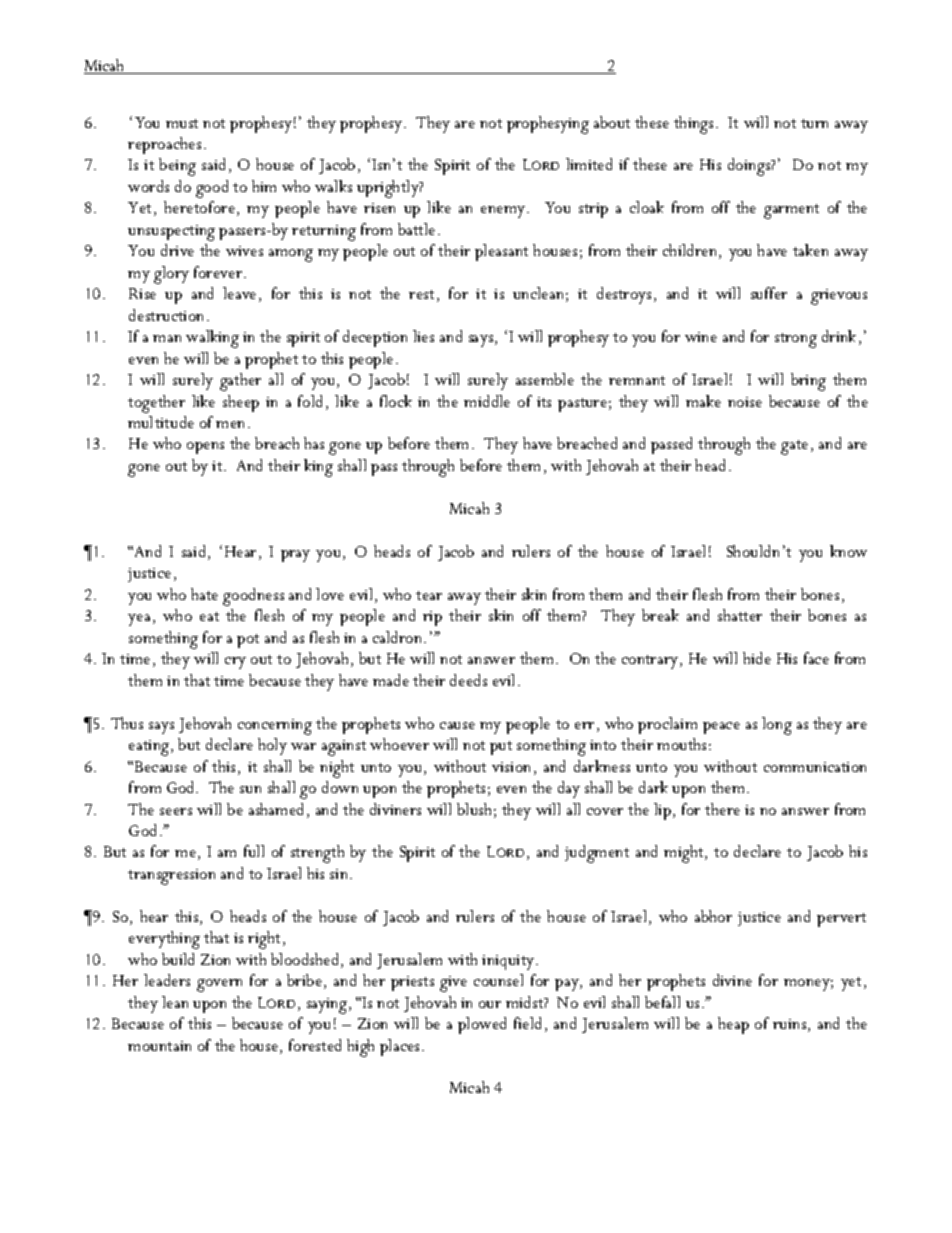 This screenshot has height=1233, width=952. I want to click on enemy, so click(504, 212).
